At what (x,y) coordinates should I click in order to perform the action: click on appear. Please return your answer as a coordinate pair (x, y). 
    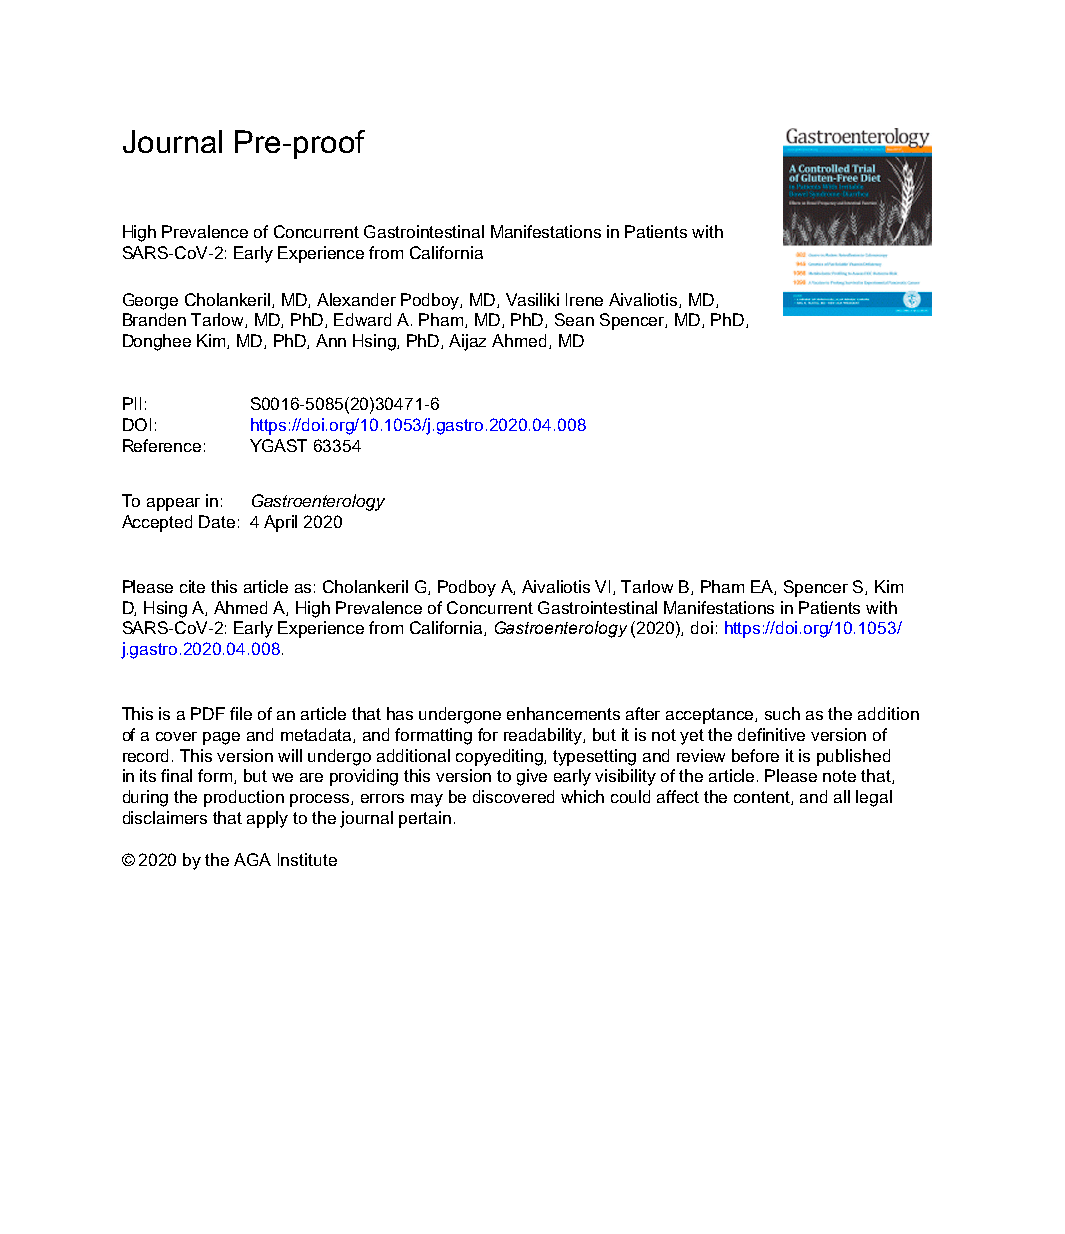
    Looking at the image, I should click on (173, 504).
